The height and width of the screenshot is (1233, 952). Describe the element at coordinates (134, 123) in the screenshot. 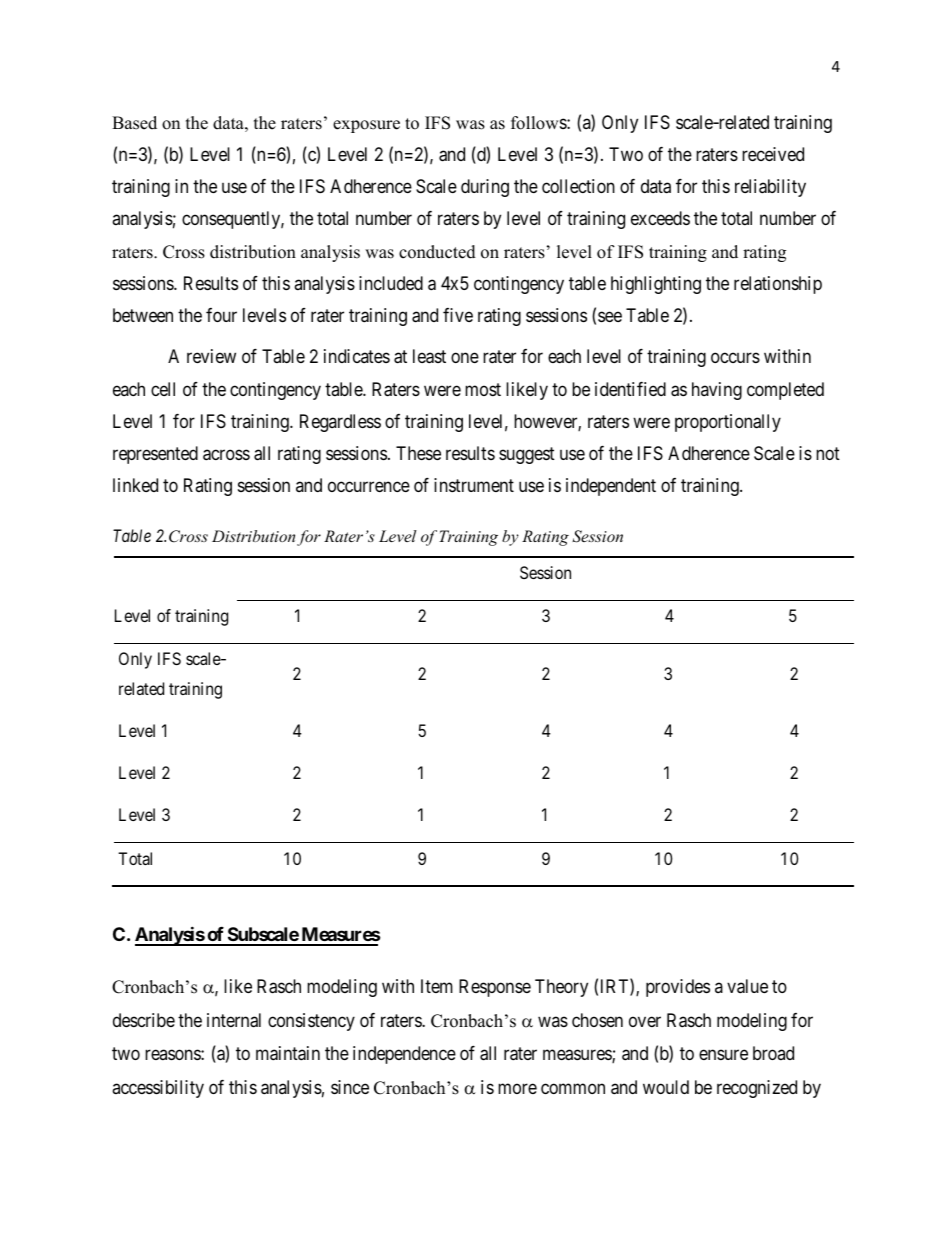

I see `Based` at that location.
